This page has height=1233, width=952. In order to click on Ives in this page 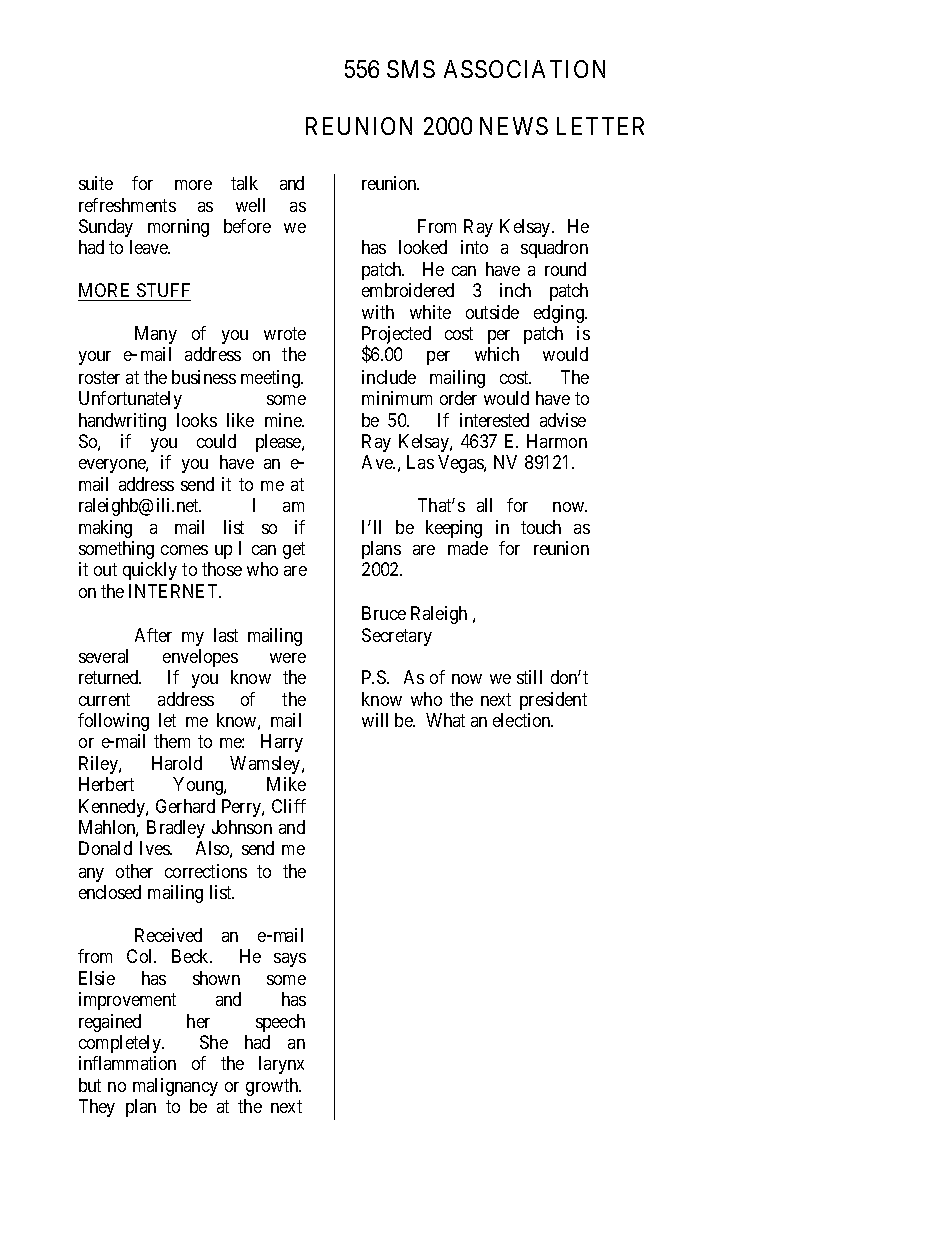, I will do `click(156, 848)`.
